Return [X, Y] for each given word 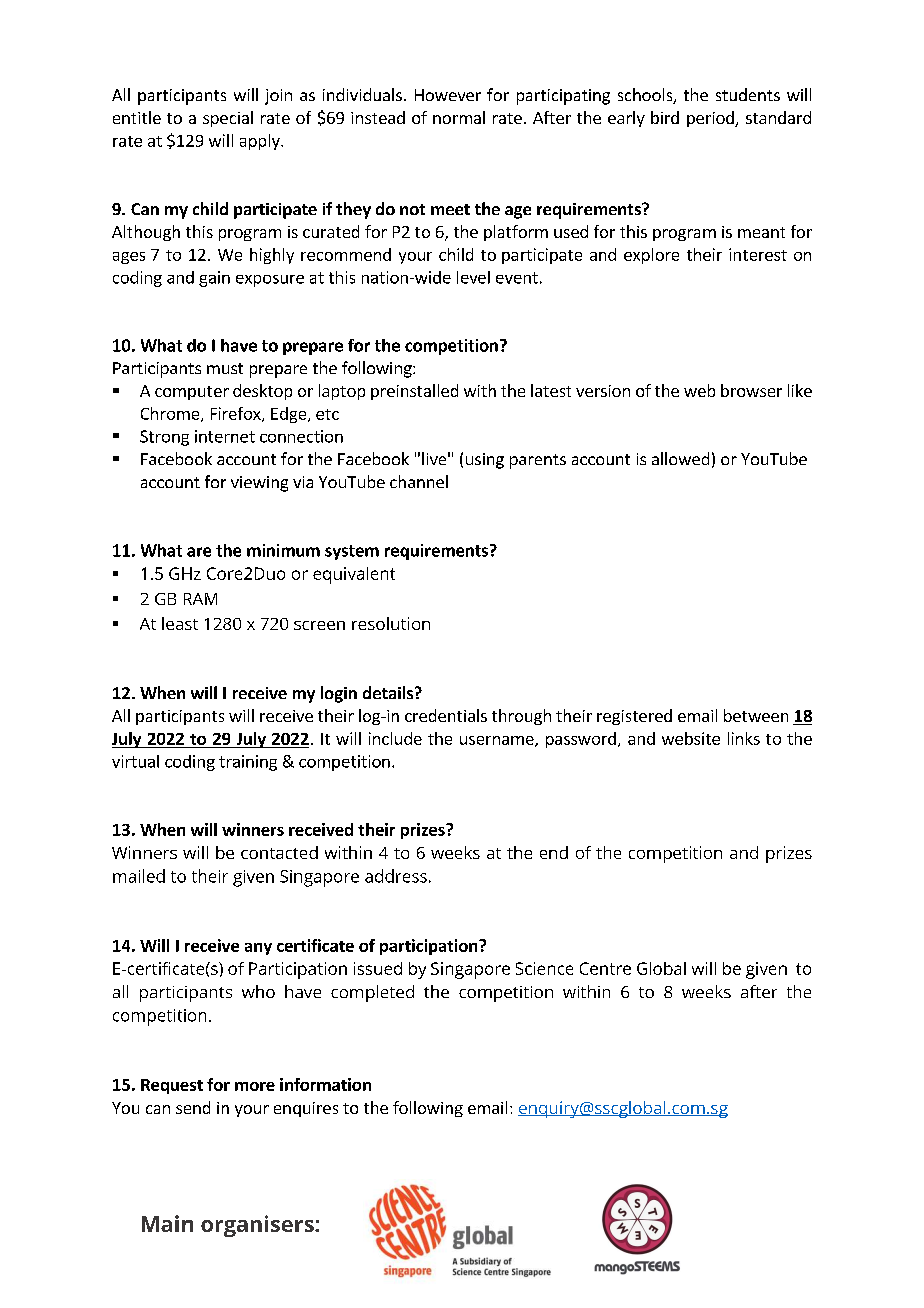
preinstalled [414, 392]
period [711, 119]
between [756, 715]
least [180, 623]
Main [167, 1223]
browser [751, 390]
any [258, 949]
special [228, 119]
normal [459, 117]
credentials [446, 715]
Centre [605, 968]
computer [192, 393]
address [396, 876]
